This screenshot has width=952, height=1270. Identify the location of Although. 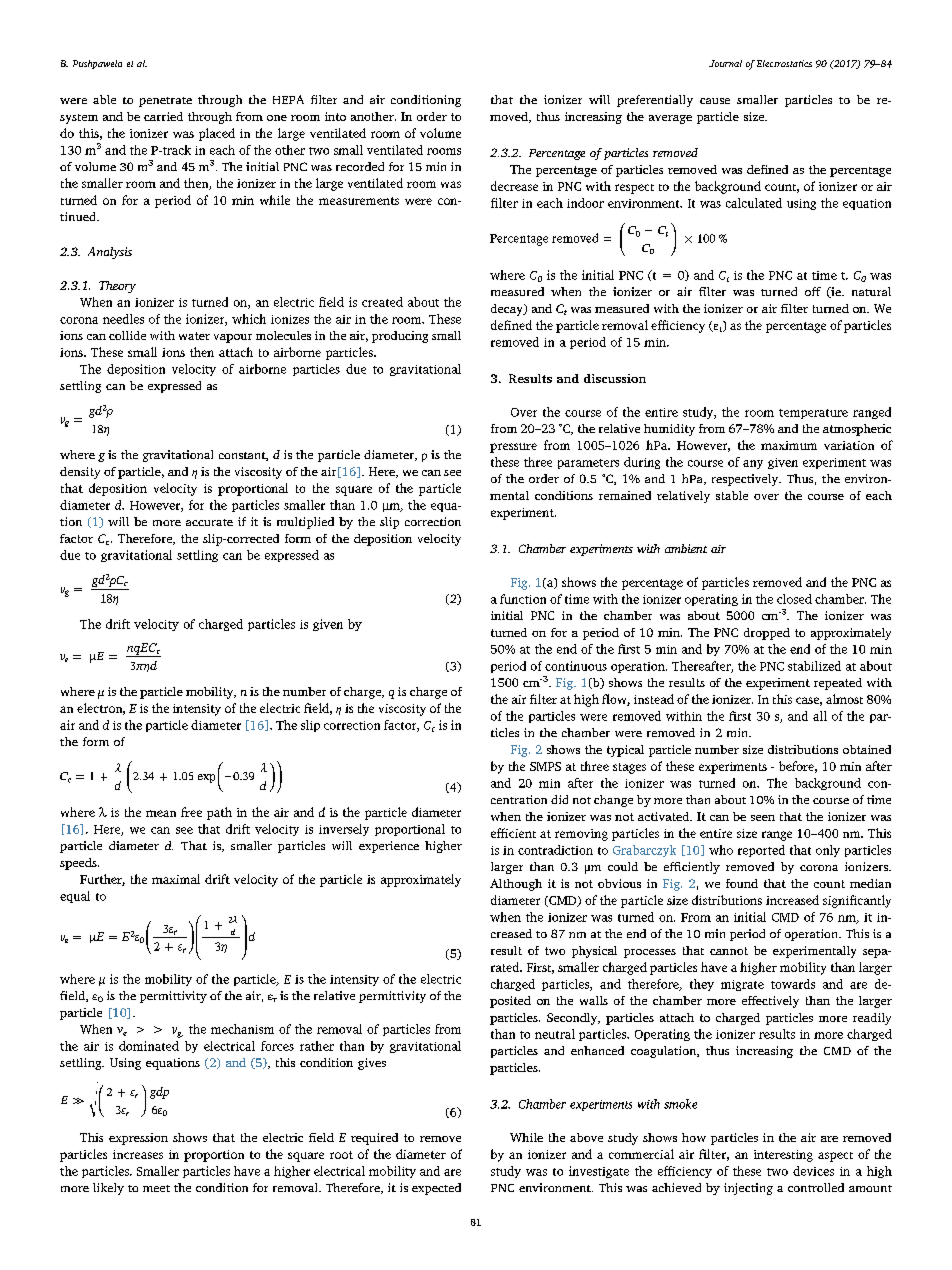
(516, 885).
